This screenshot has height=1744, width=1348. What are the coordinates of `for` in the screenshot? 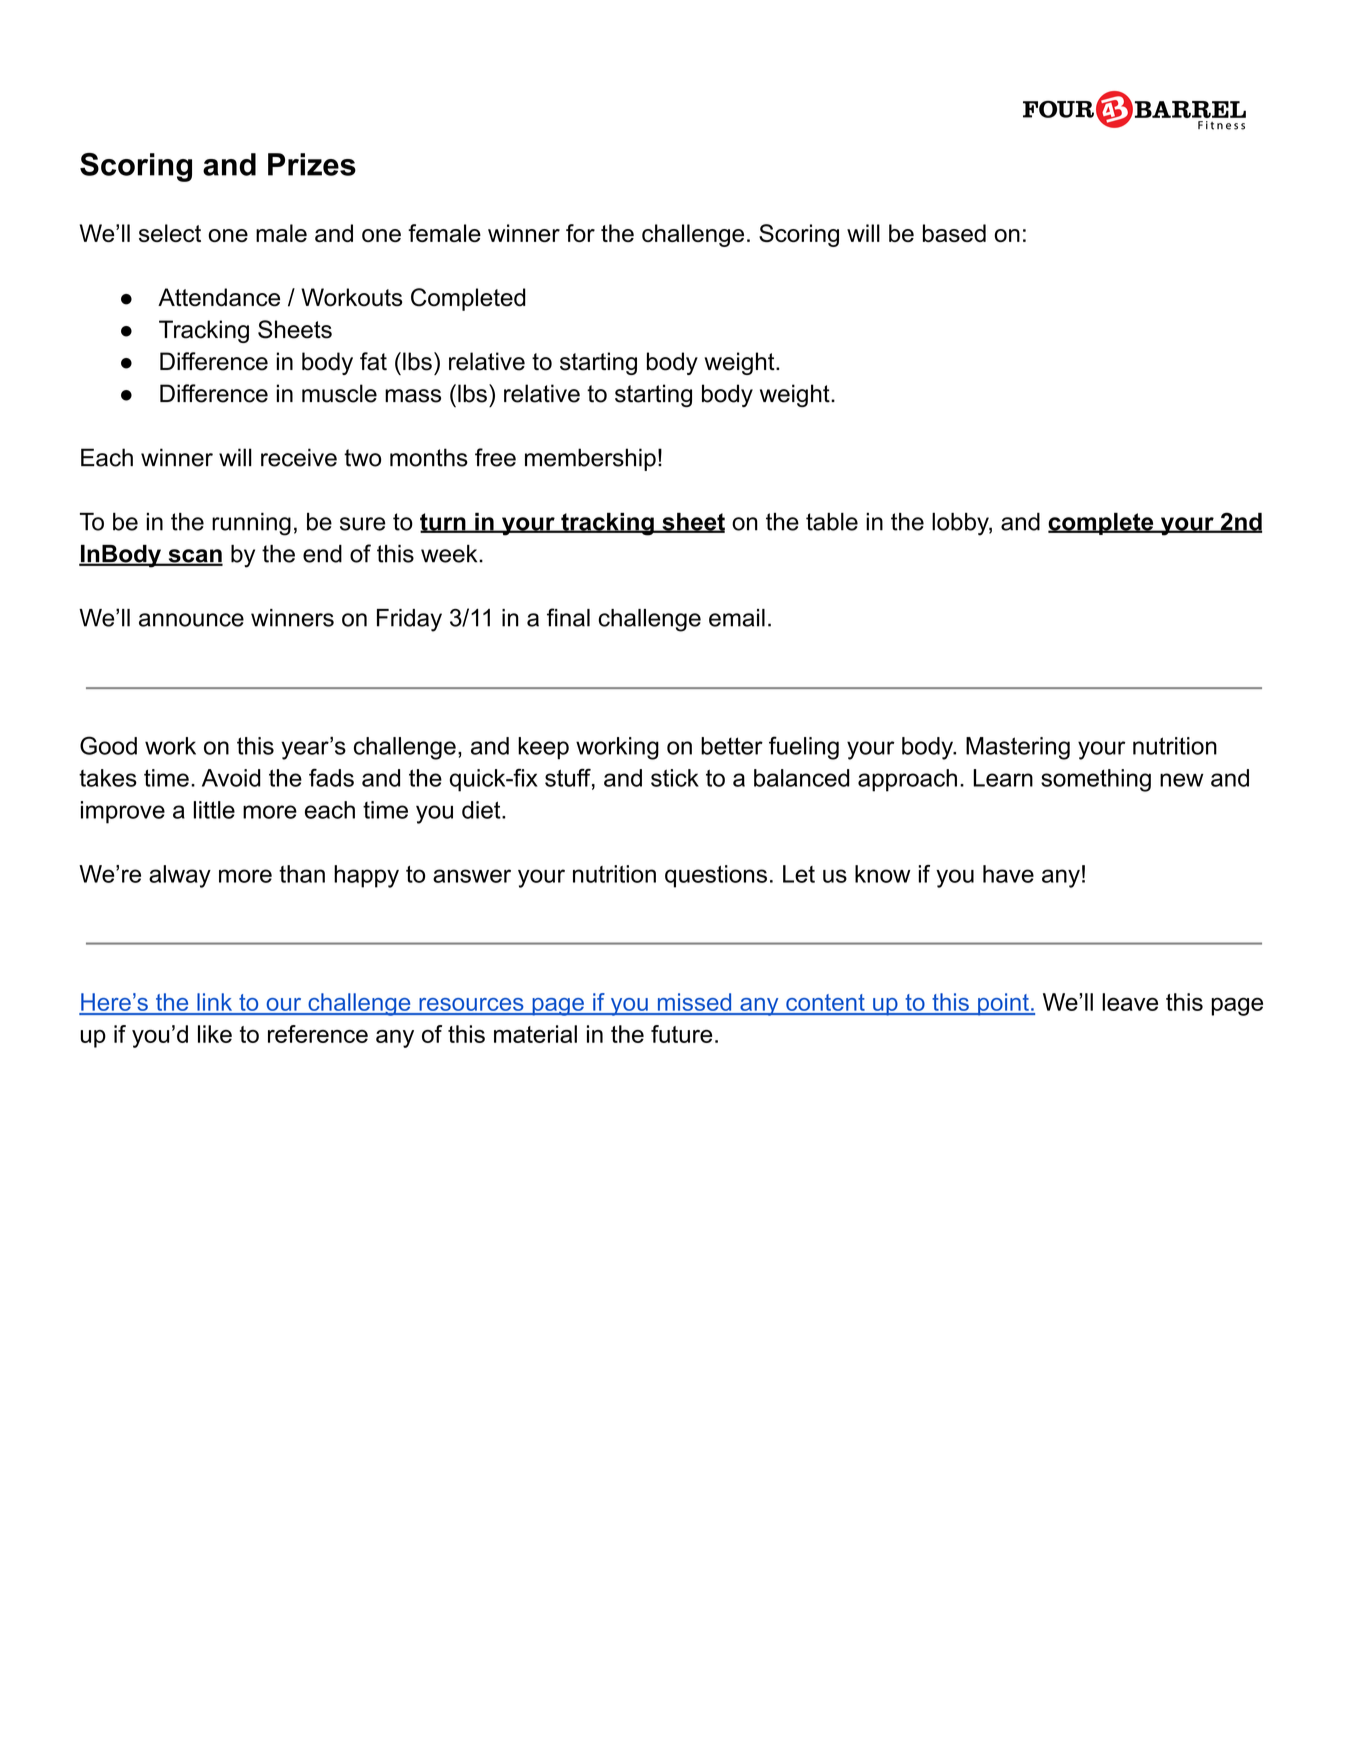 It's located at (580, 233).
